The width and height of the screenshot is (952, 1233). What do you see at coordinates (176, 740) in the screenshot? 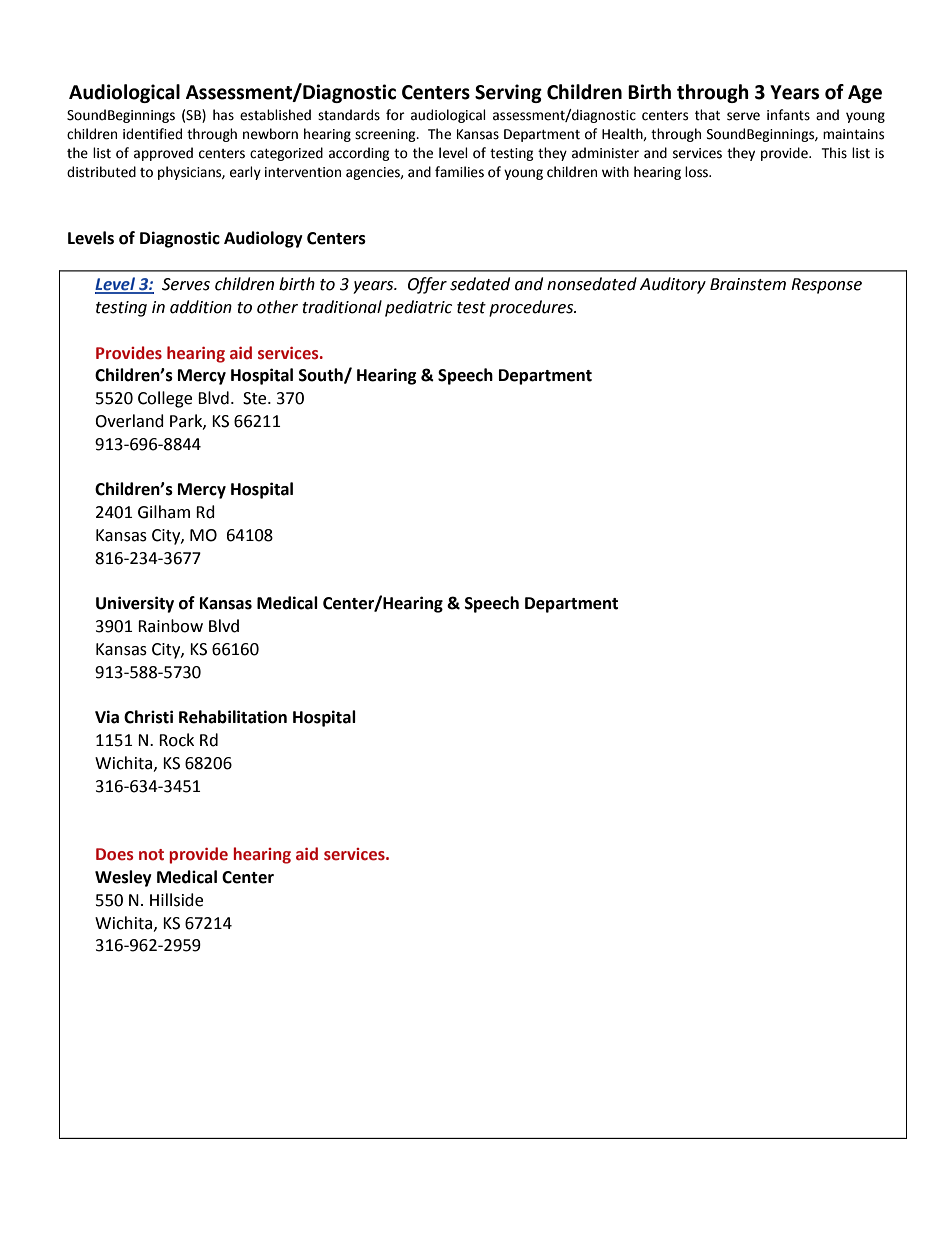
I see `Rock` at bounding box center [176, 740].
